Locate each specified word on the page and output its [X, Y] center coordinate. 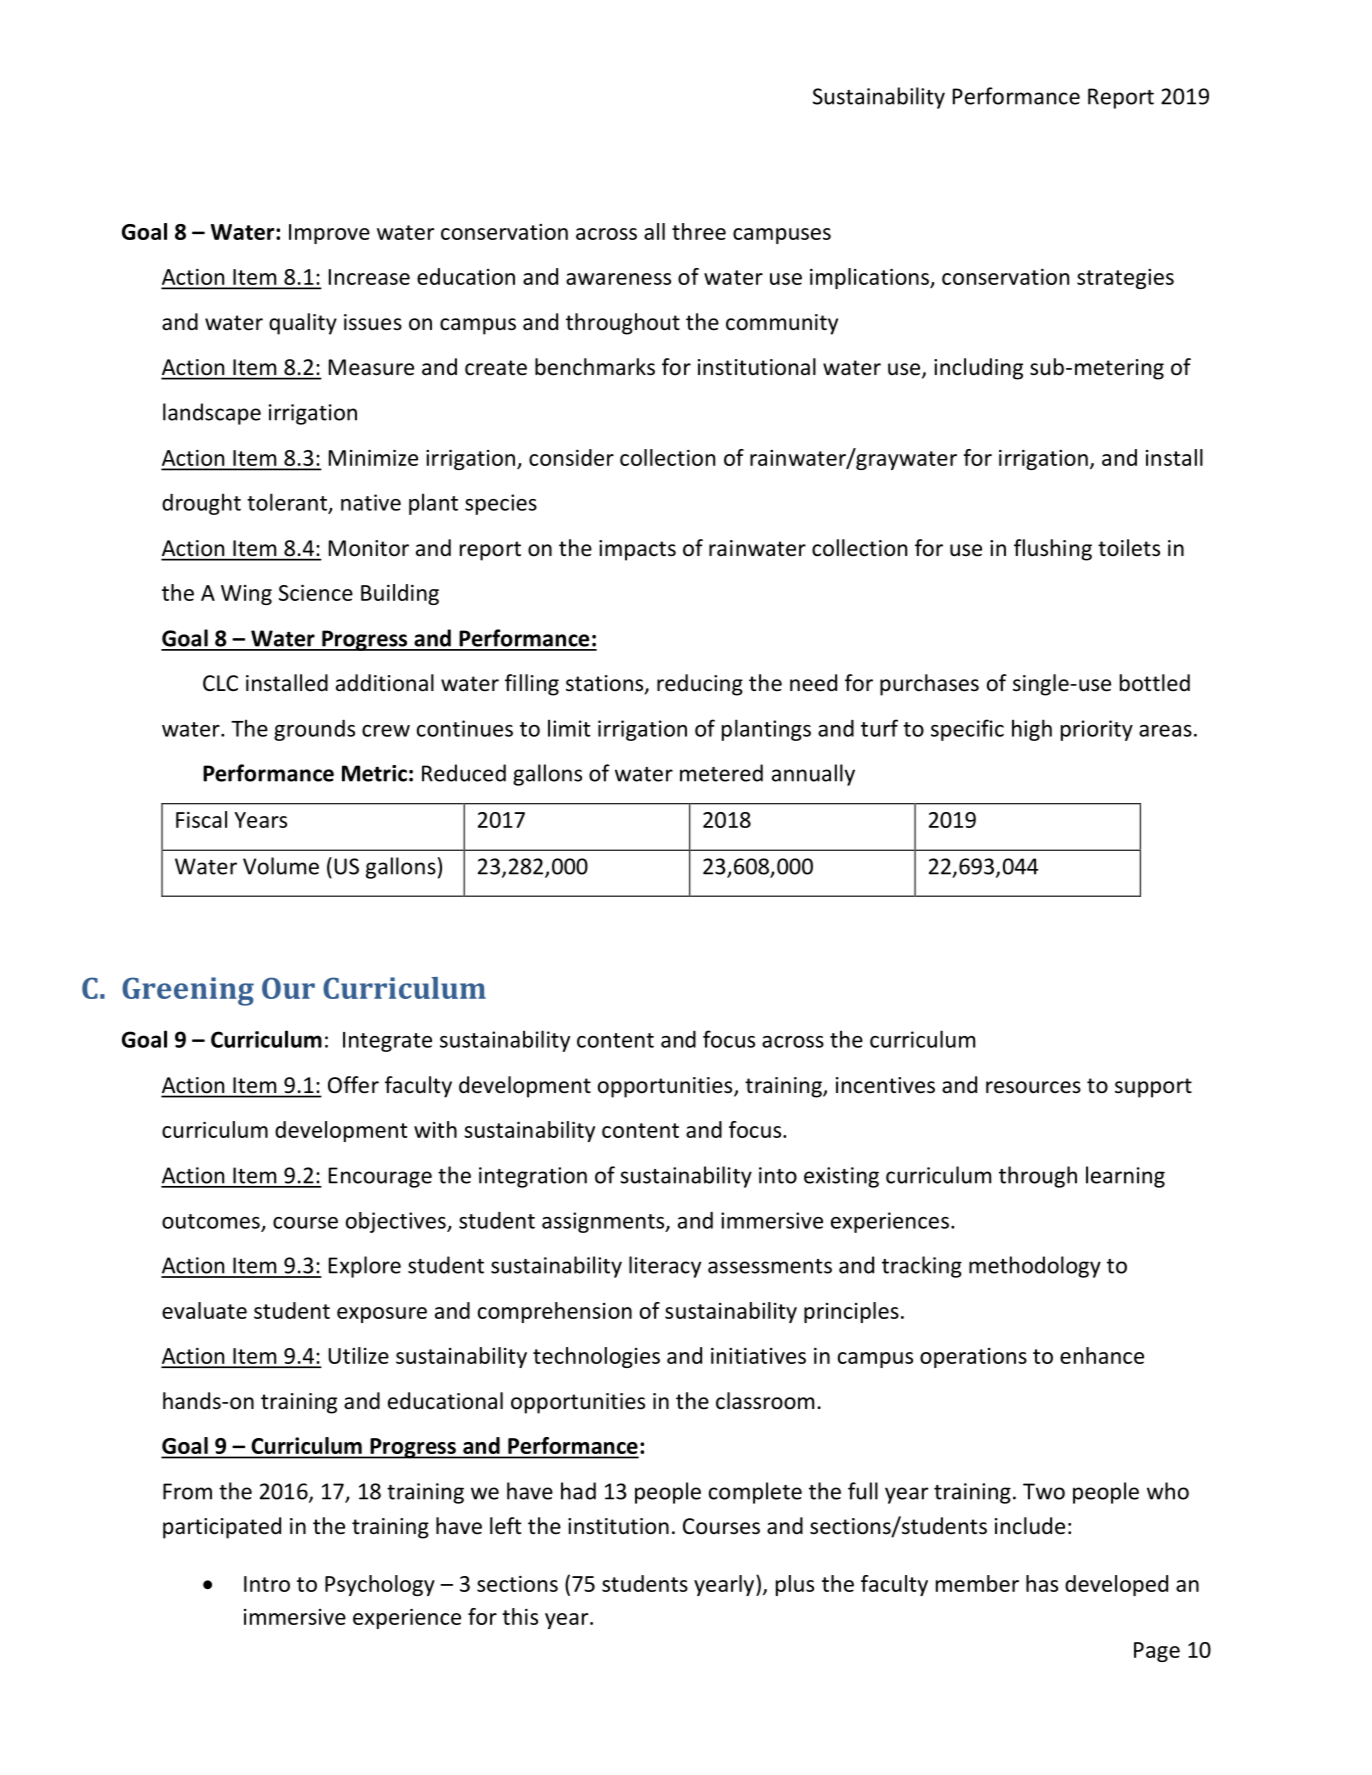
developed [1116, 1585]
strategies [1125, 279]
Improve [329, 234]
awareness [618, 279]
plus [795, 1585]
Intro [267, 1584]
